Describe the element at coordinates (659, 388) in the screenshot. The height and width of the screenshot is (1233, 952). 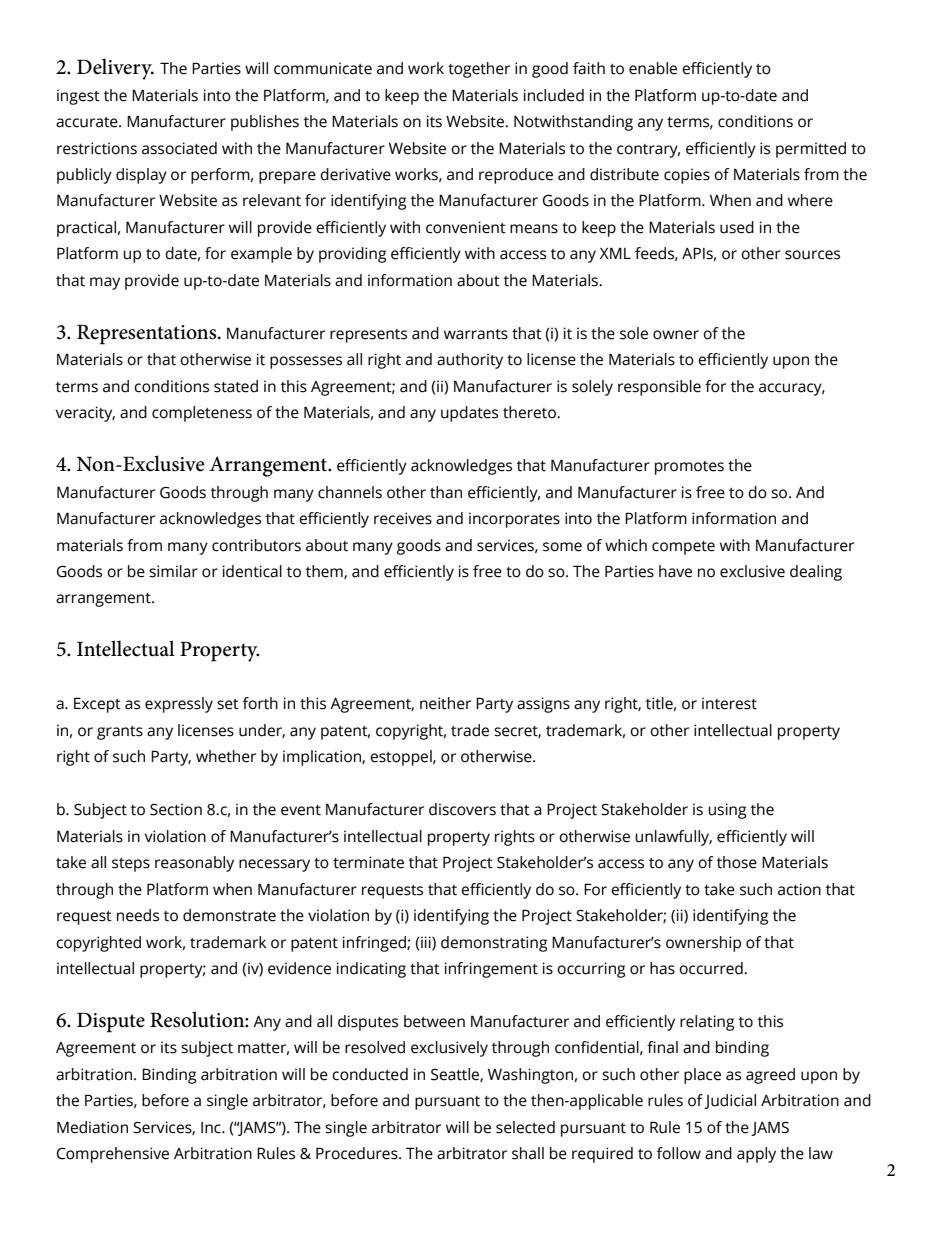
I see `responsible` at that location.
